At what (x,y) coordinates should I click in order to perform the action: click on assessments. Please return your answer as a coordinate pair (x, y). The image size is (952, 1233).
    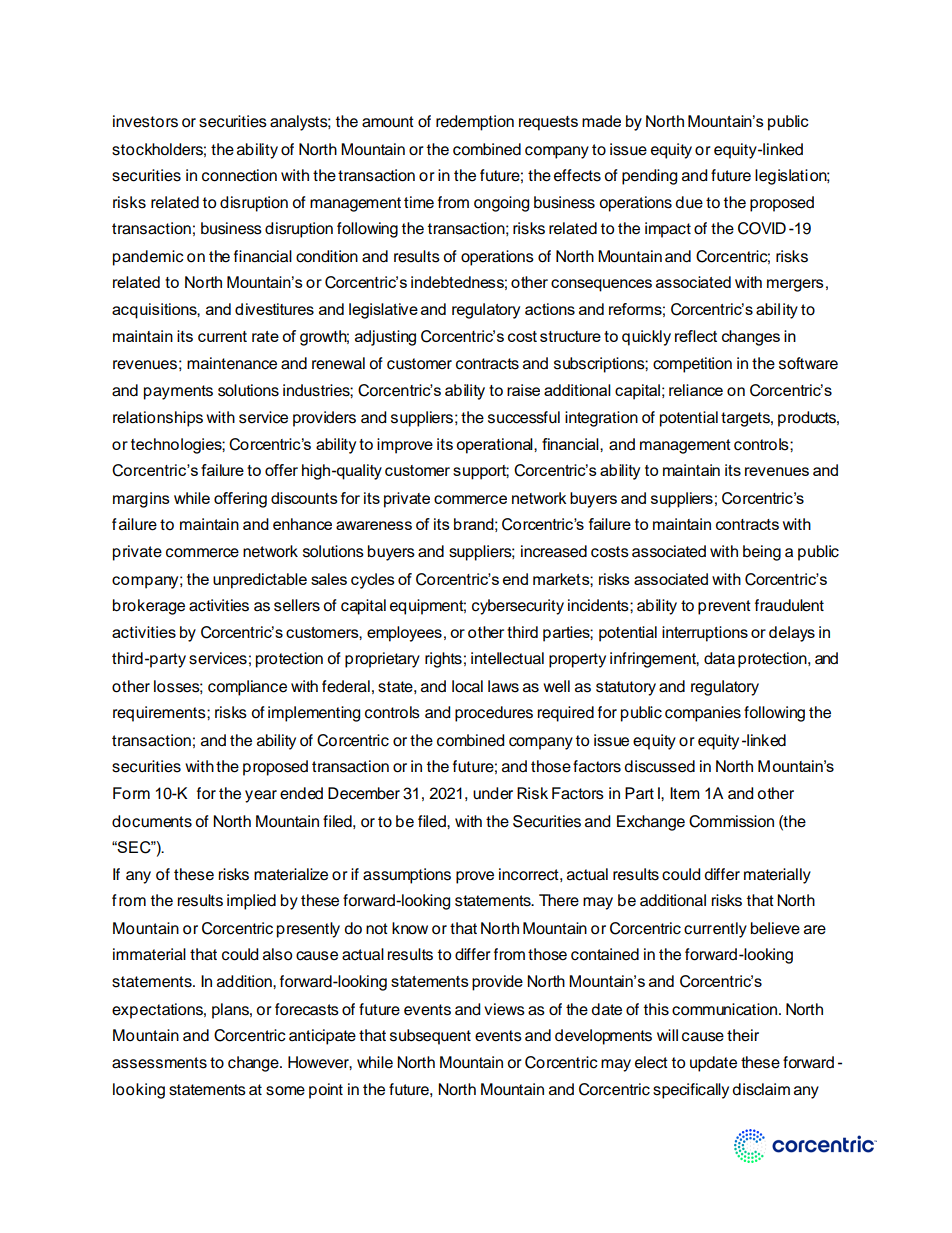
    Looking at the image, I should click on (159, 1063).
